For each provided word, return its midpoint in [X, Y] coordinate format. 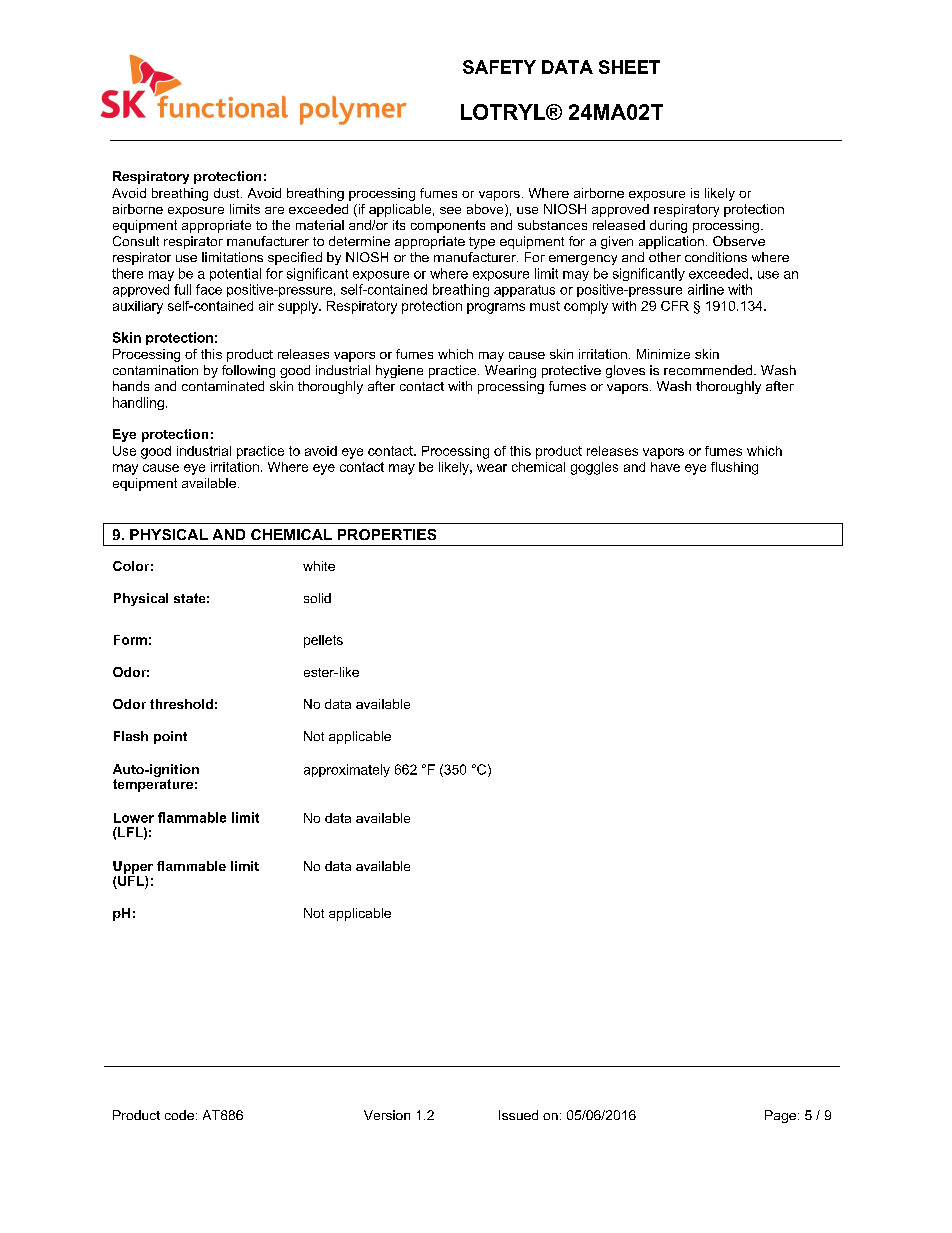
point [170, 737]
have [665, 467]
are [274, 210]
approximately [347, 770]
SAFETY [499, 67]
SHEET [629, 67]
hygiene [399, 371]
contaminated [223, 386]
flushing [734, 468]
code [179, 1115]
